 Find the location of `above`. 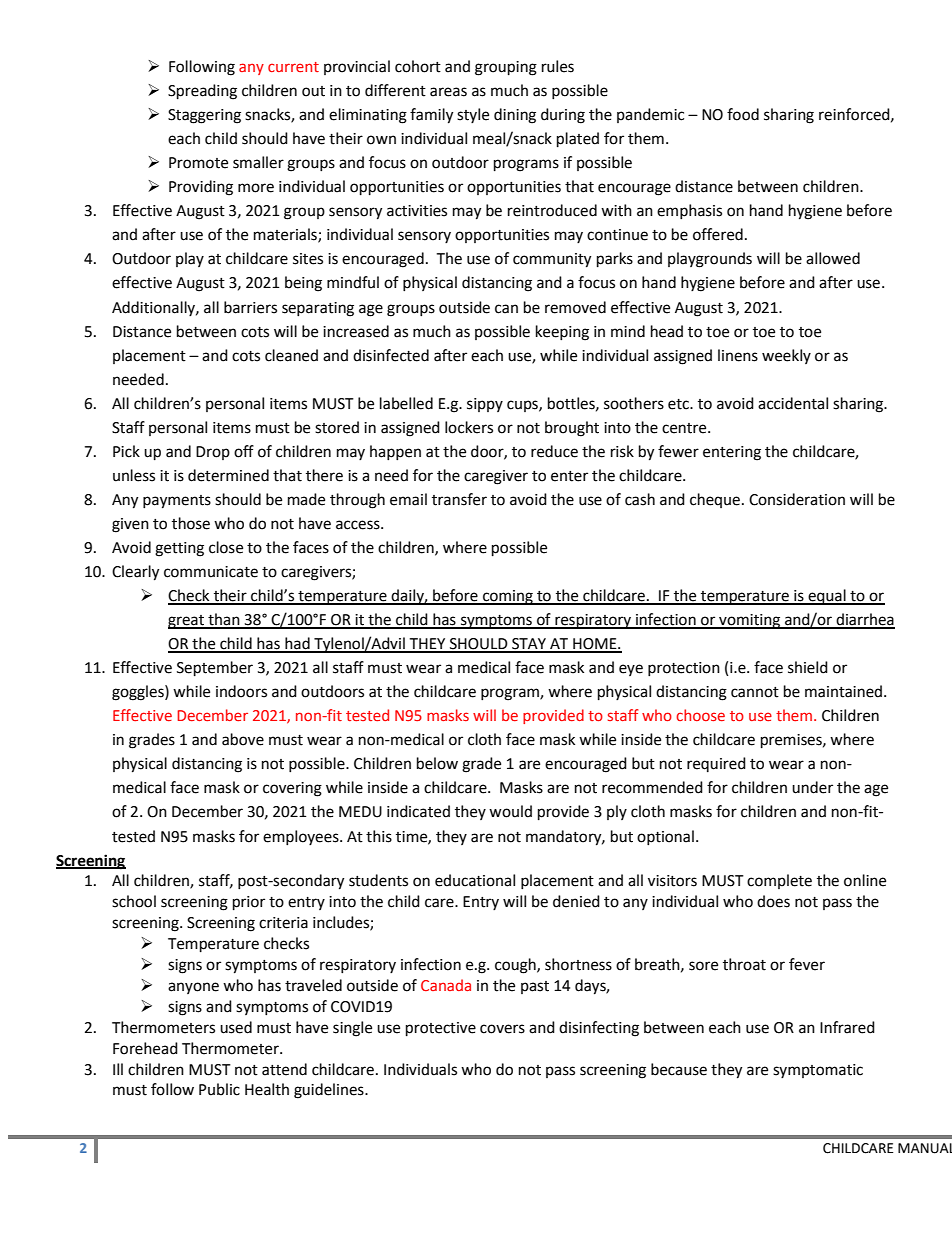

above is located at coordinates (243, 739).
